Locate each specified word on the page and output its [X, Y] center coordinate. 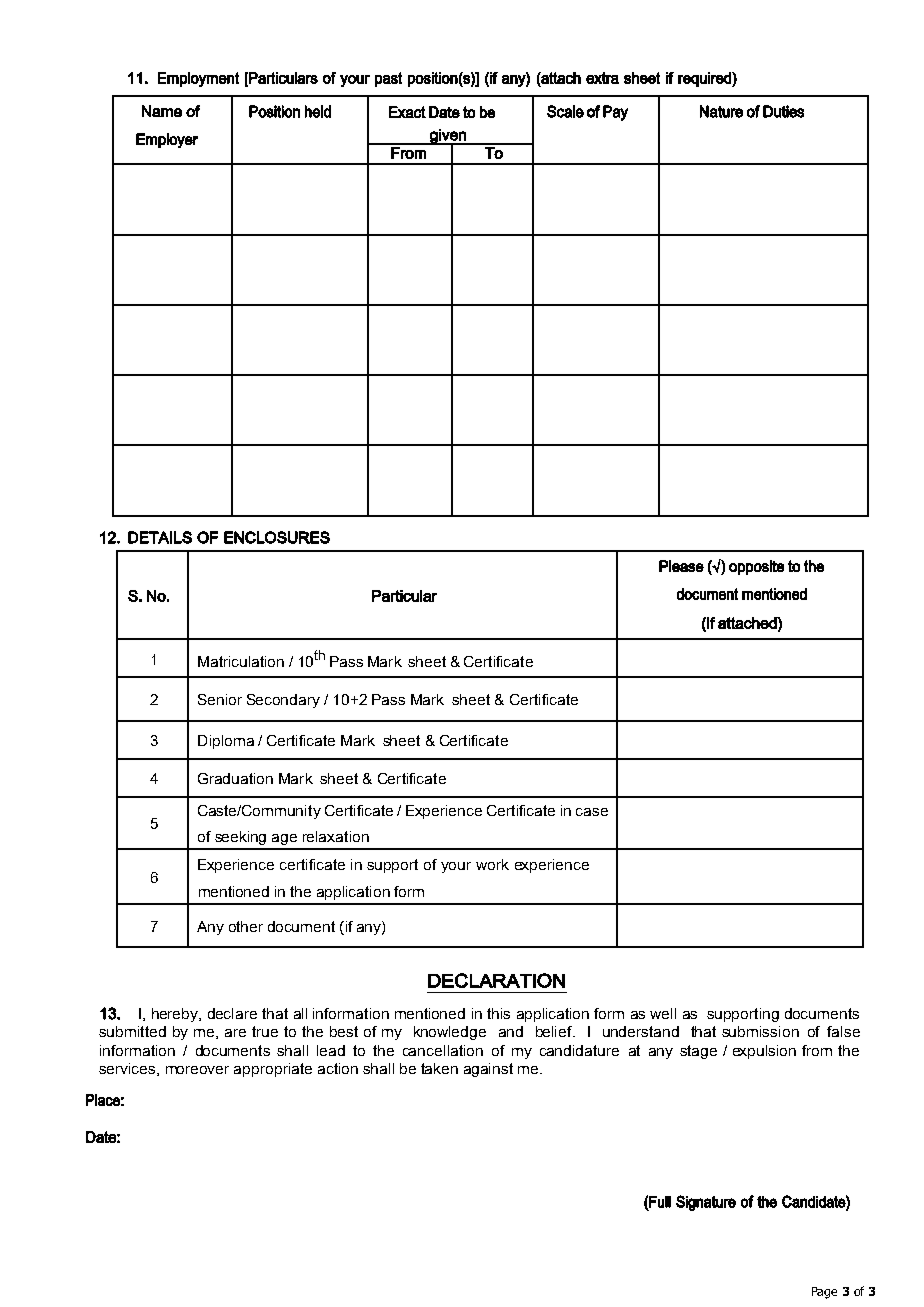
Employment [198, 79]
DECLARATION [496, 980]
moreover [197, 1070]
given [448, 137]
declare [232, 1013]
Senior [220, 699]
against [488, 1070]
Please [681, 566]
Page [824, 1293]
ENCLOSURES [277, 537]
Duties [783, 111]
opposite [756, 567]
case [592, 812]
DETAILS [160, 537]
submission [760, 1031]
